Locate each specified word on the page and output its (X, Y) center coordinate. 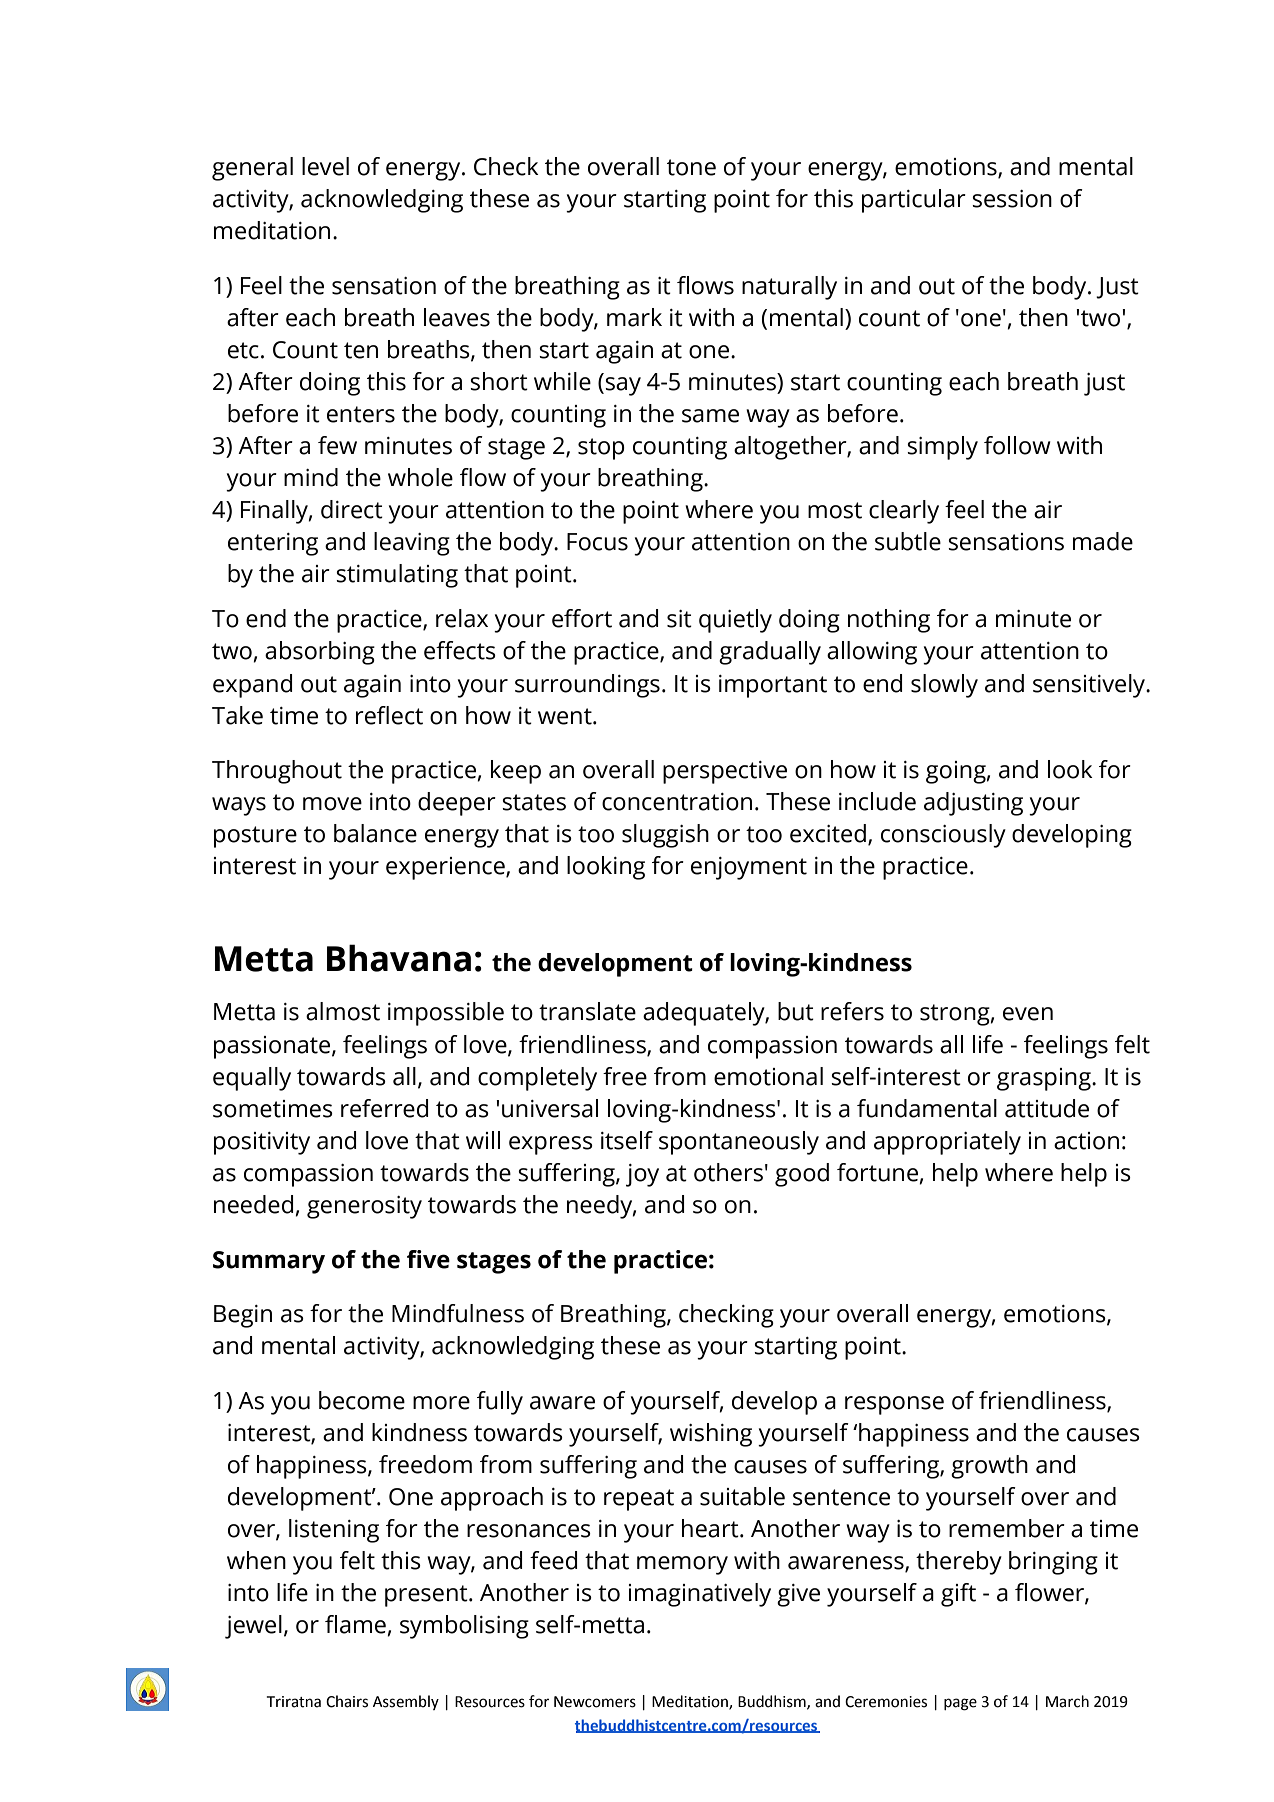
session (1012, 199)
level (325, 166)
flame (356, 1625)
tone (691, 167)
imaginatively (700, 1595)
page (960, 1704)
